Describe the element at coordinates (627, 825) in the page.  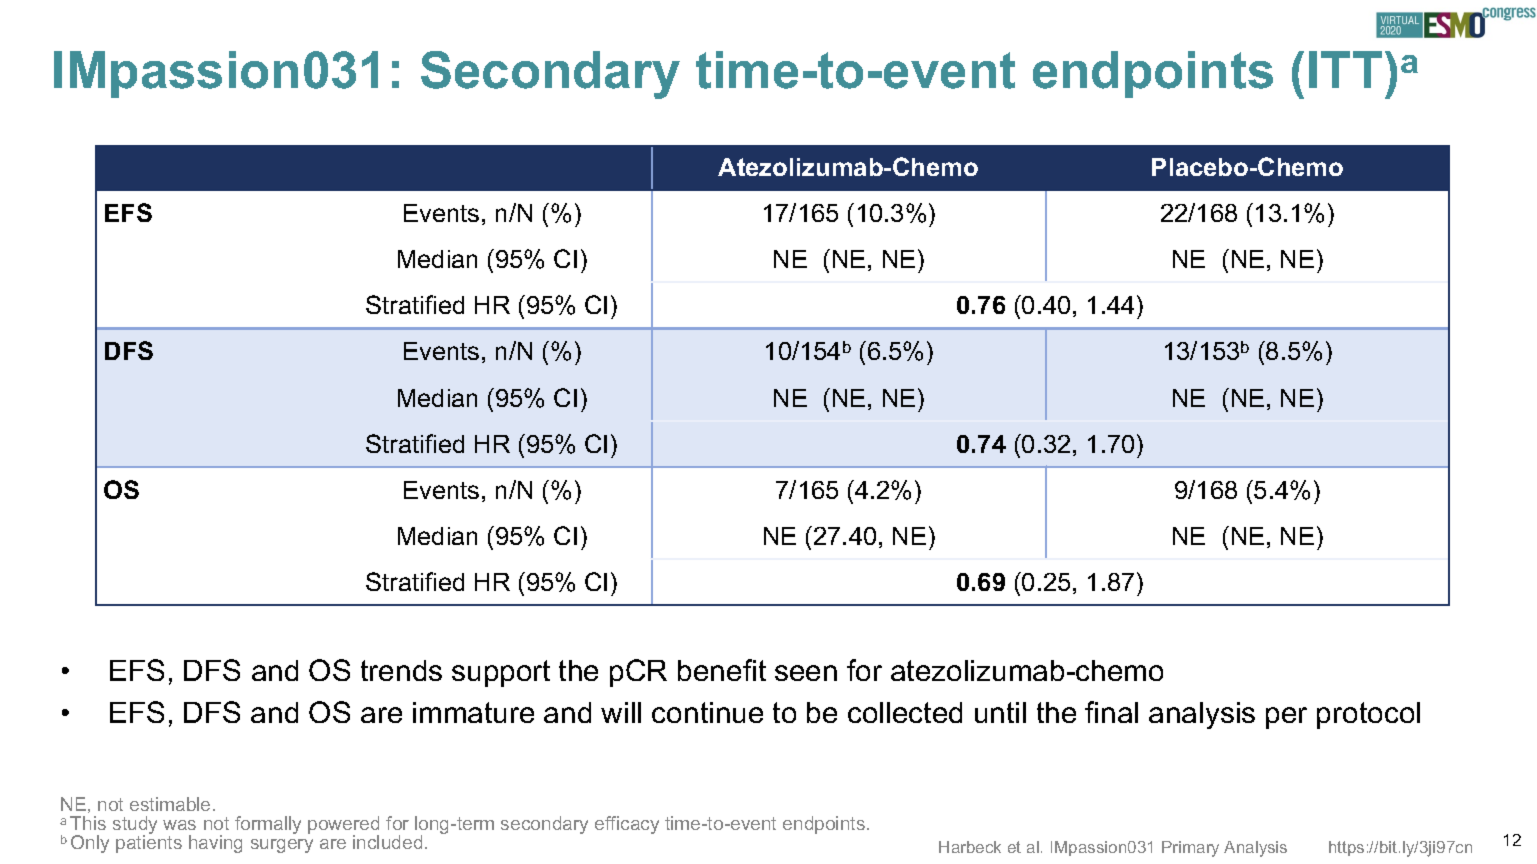
I see `efficacy` at that location.
